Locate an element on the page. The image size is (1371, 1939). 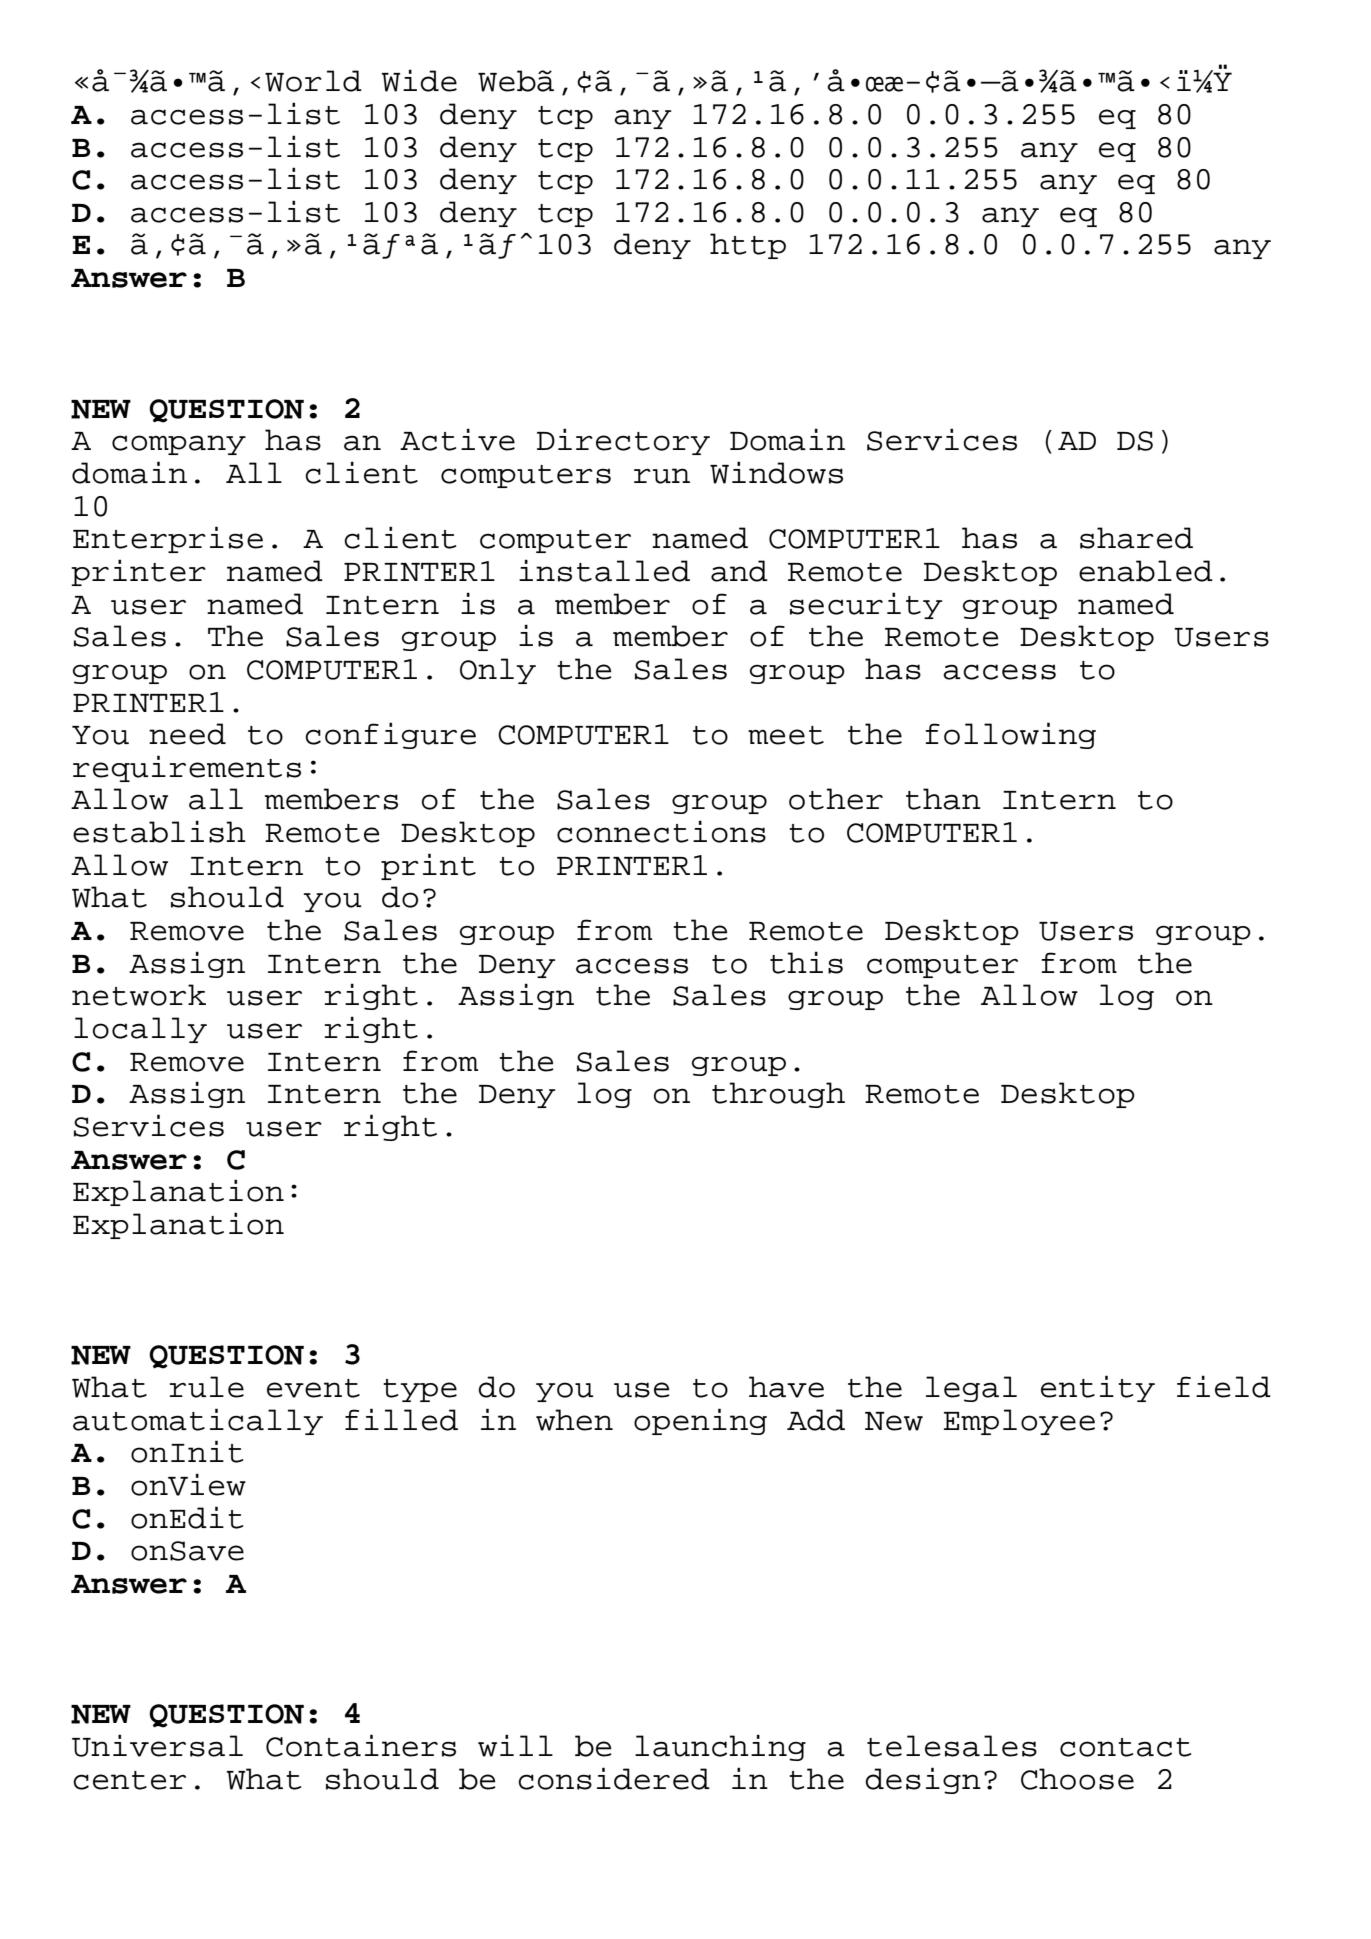
than is located at coordinates (943, 799).
